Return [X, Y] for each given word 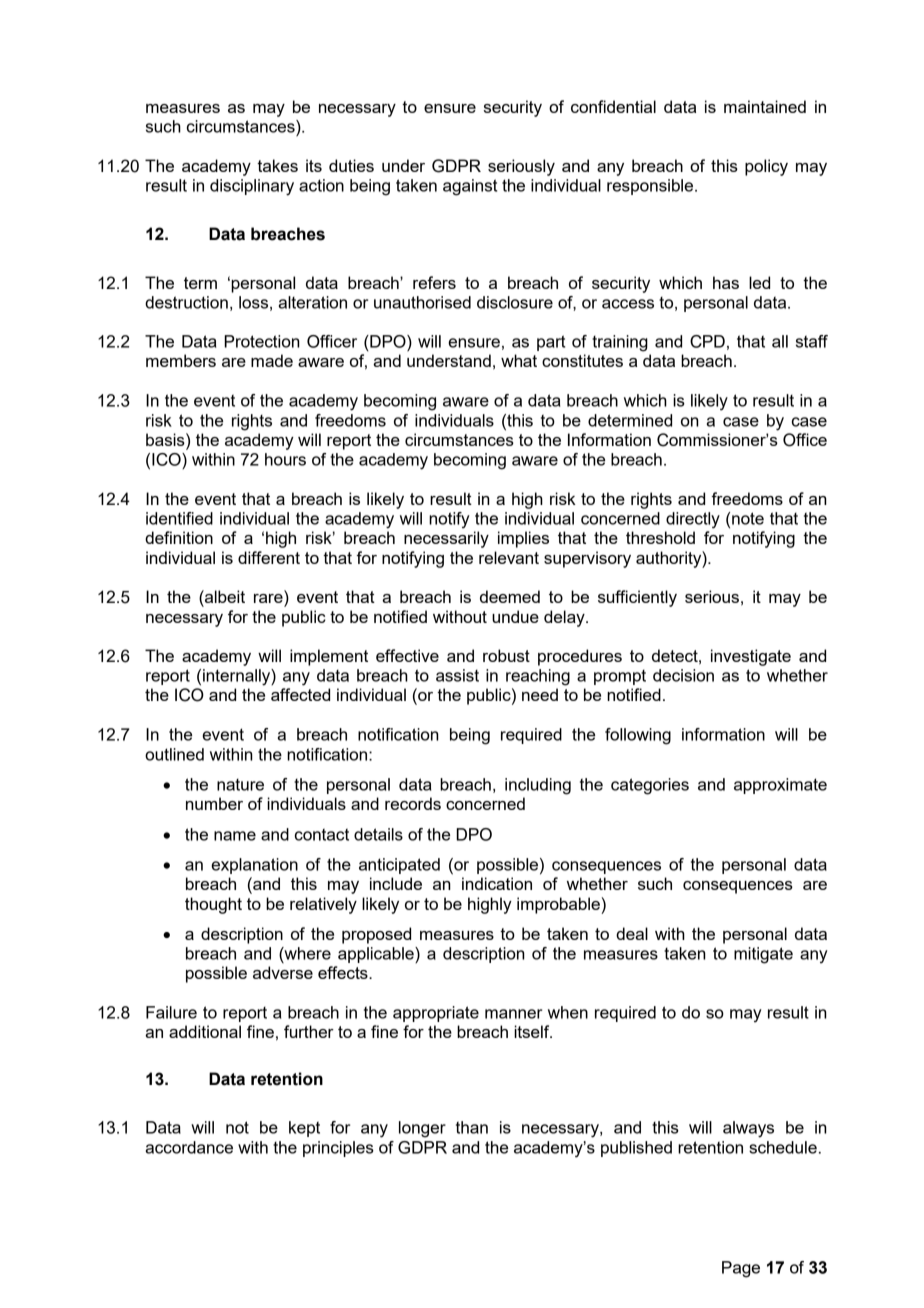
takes [277, 165]
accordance [189, 1147]
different [269, 557]
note [748, 518]
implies [523, 539]
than [472, 1127]
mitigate [763, 955]
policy [766, 167]
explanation [254, 866]
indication [497, 883]
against [470, 187]
